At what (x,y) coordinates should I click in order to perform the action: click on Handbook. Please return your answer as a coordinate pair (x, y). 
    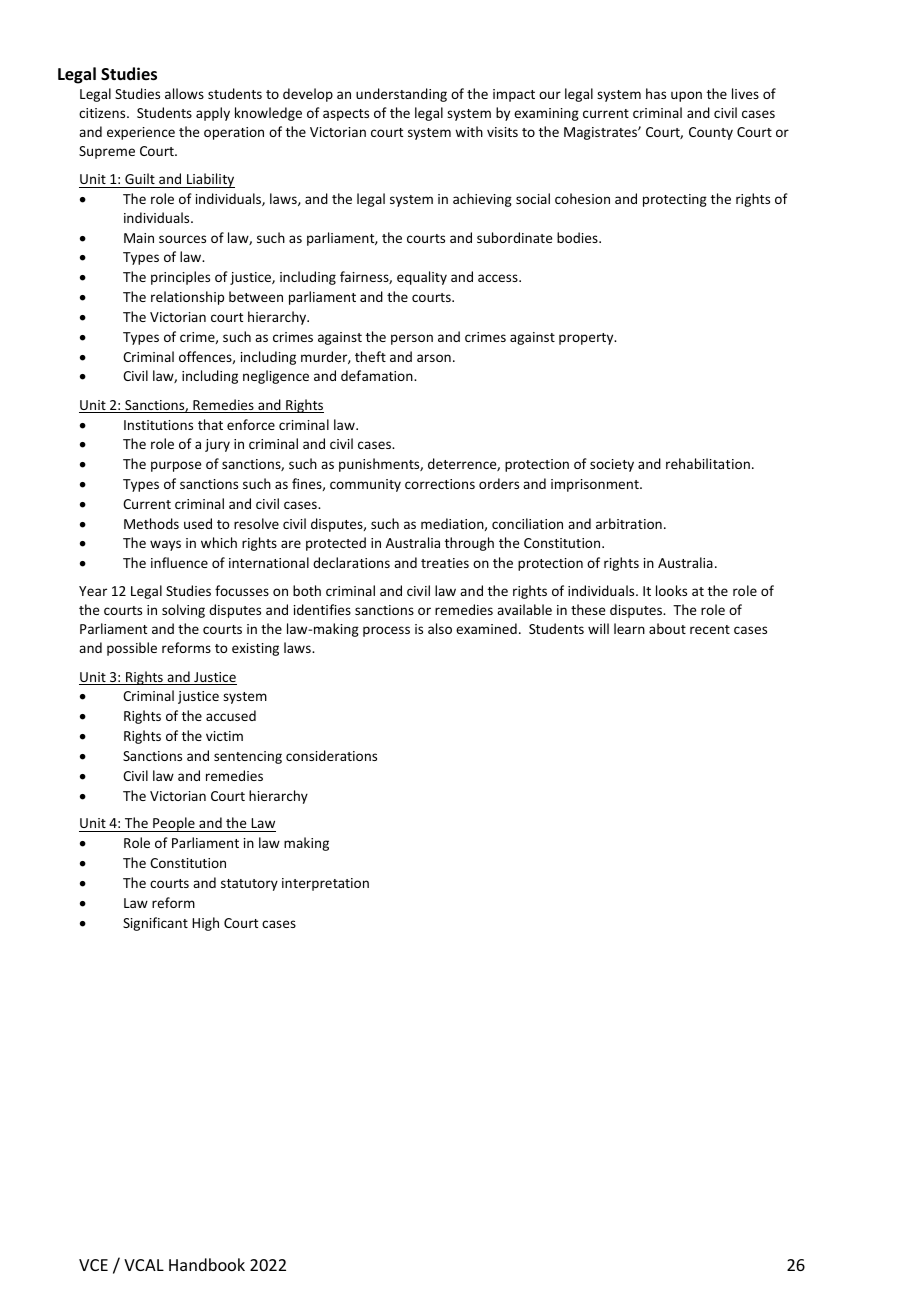
    Looking at the image, I should click on (207, 1264).
